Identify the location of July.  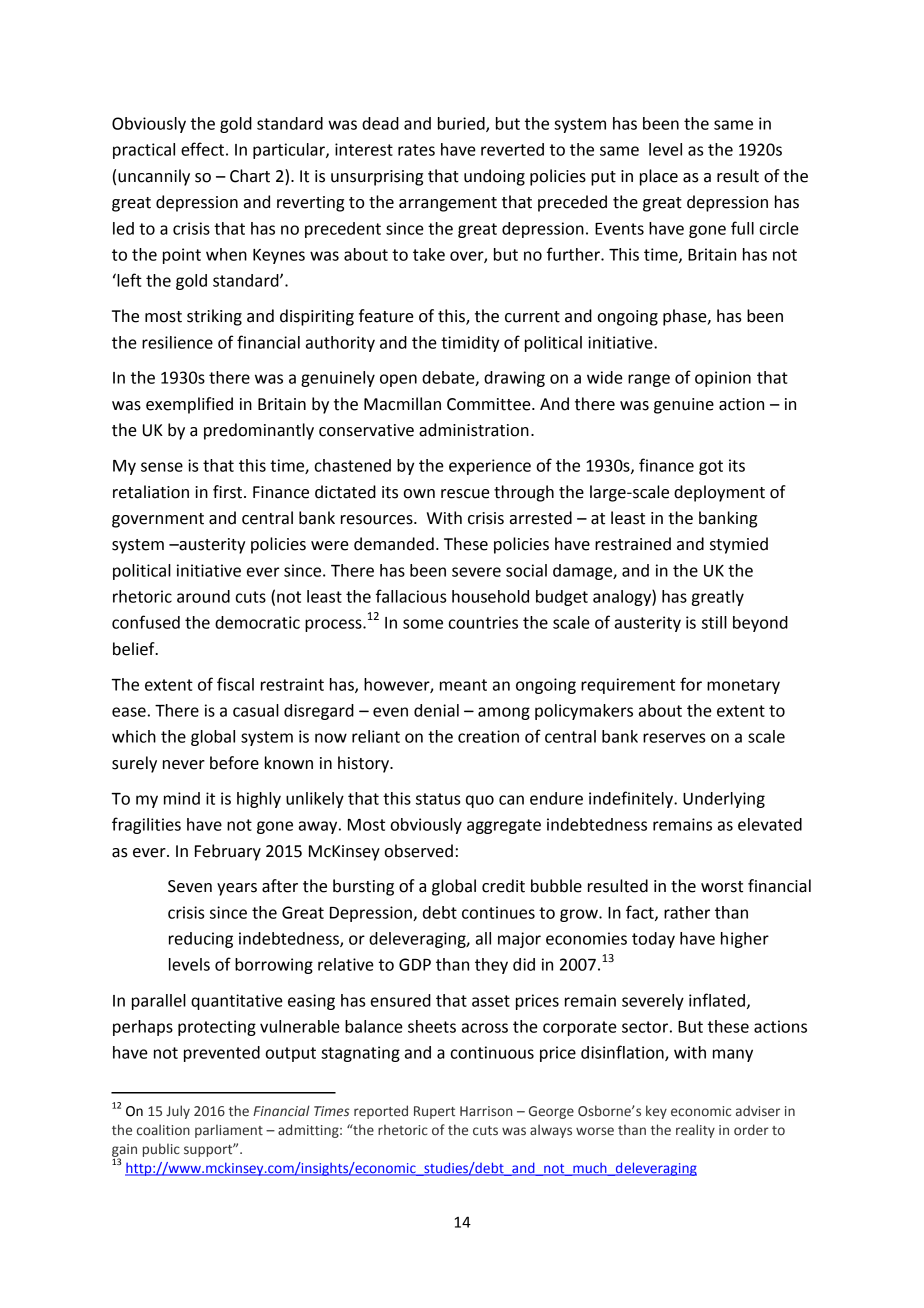
(178, 1112).
